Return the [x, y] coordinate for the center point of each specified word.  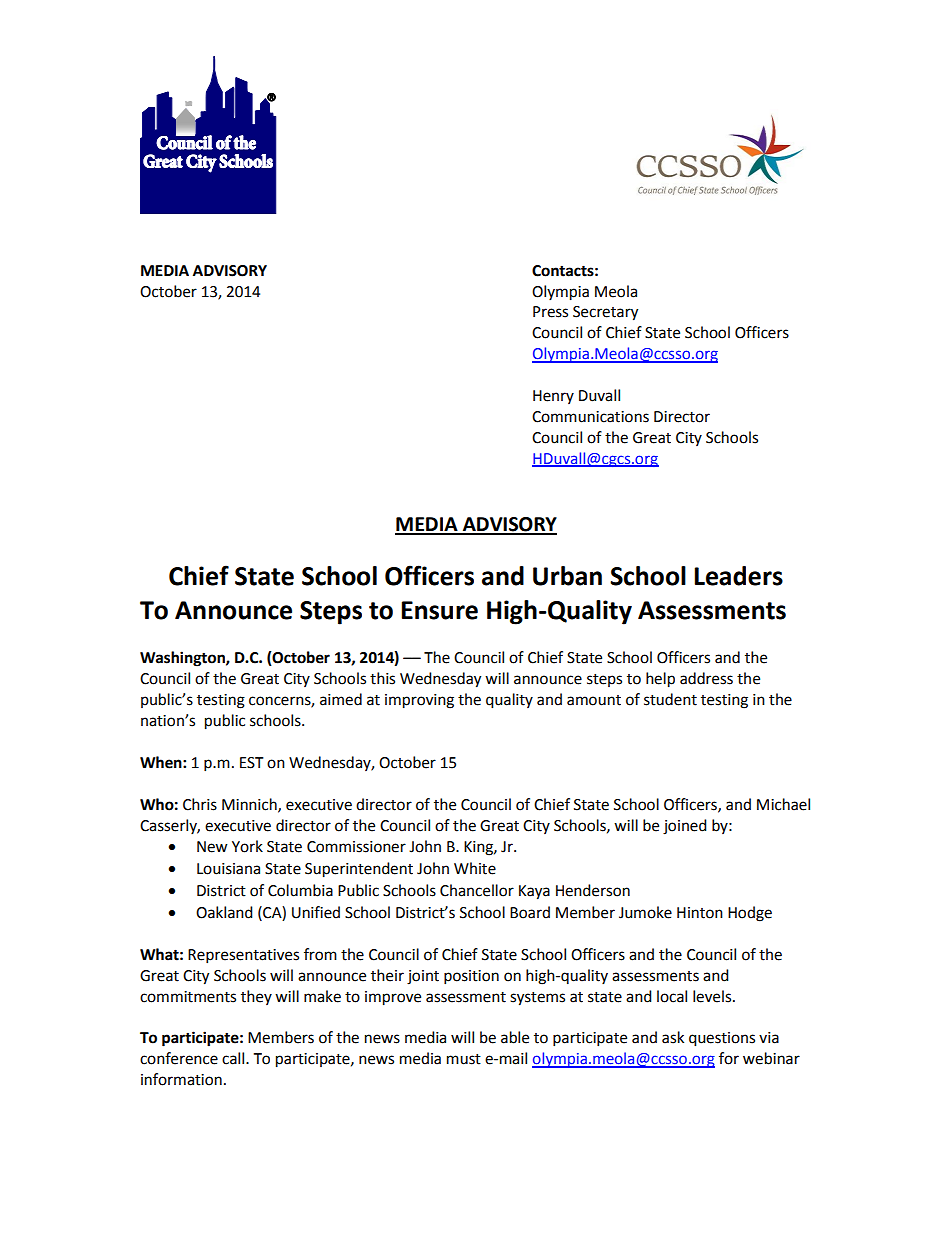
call [234, 1058]
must [464, 1059]
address [706, 678]
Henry [553, 397]
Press [550, 312]
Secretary [605, 313]
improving [419, 701]
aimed [341, 699]
